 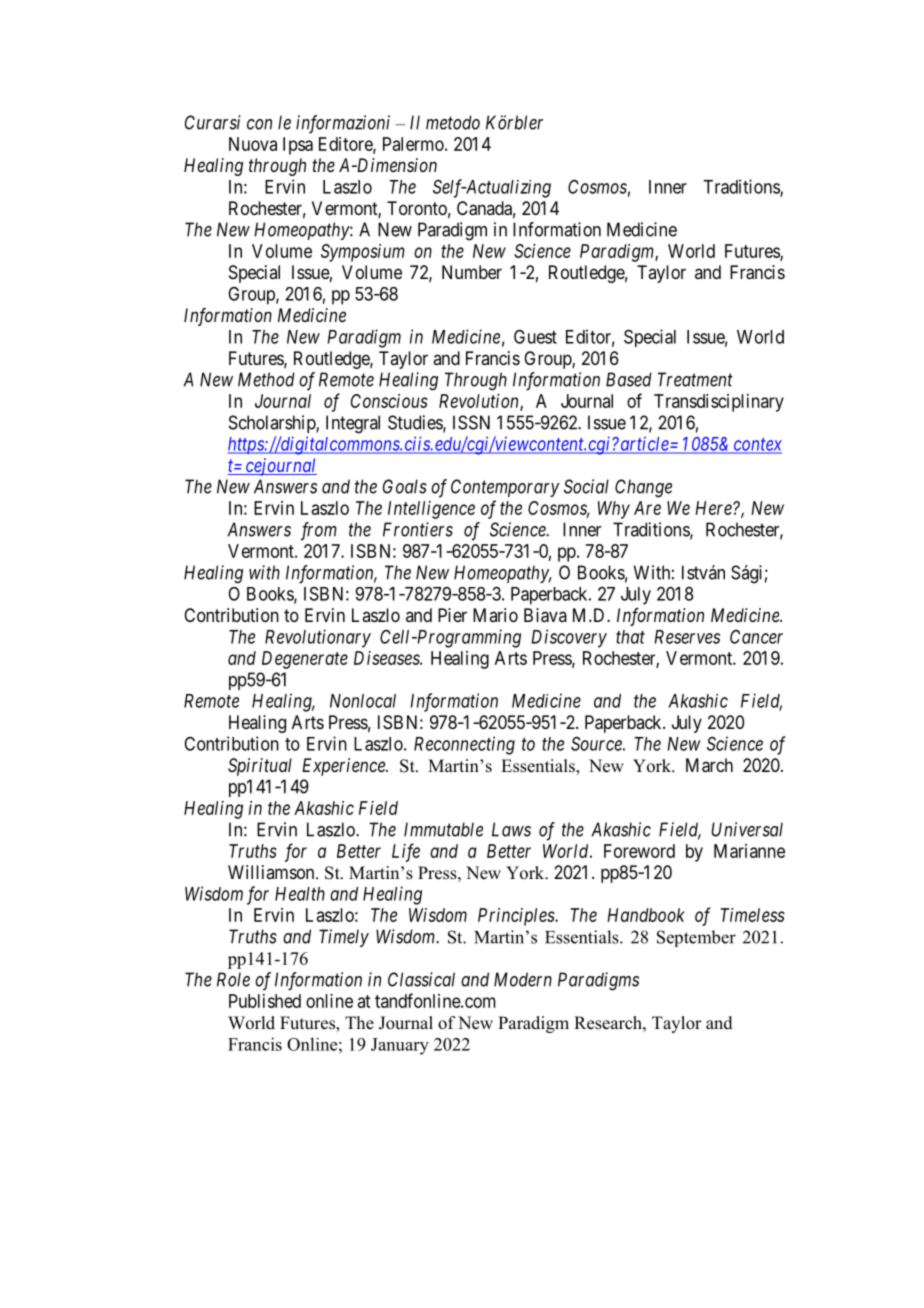 What do you see at coordinates (260, 767) in the document?
I see `Spiritual` at bounding box center [260, 767].
